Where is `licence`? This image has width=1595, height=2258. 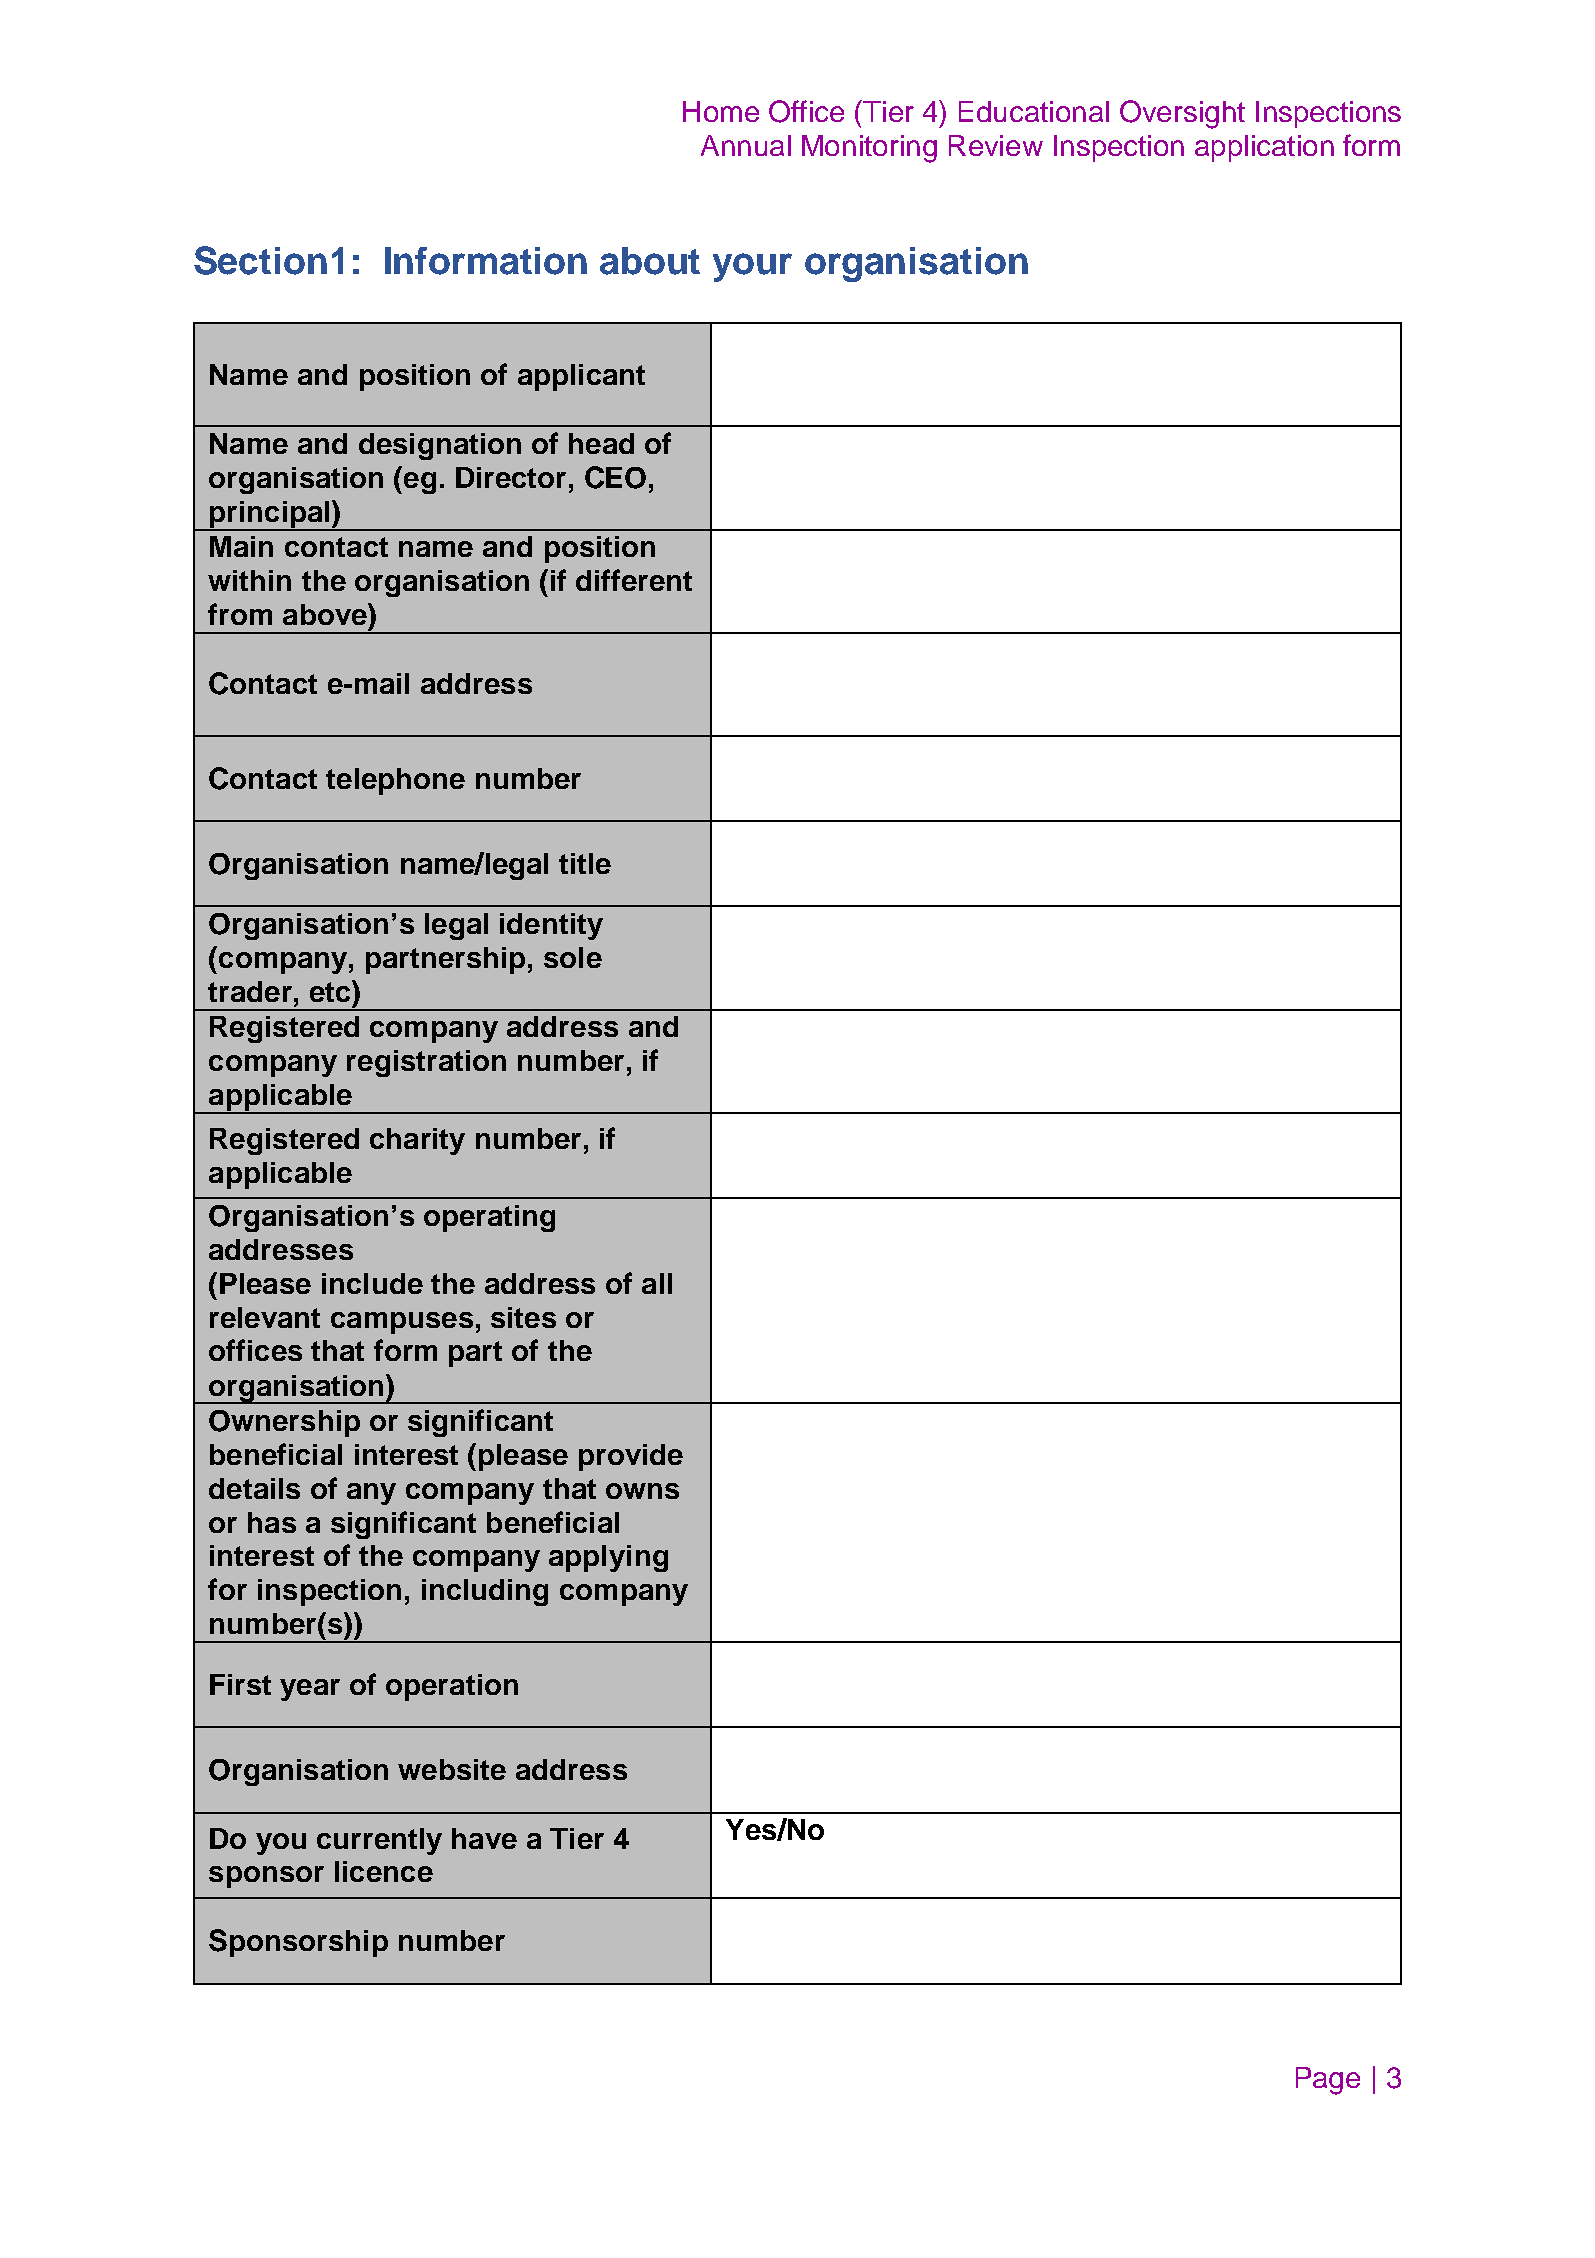 licence is located at coordinates (384, 1871).
